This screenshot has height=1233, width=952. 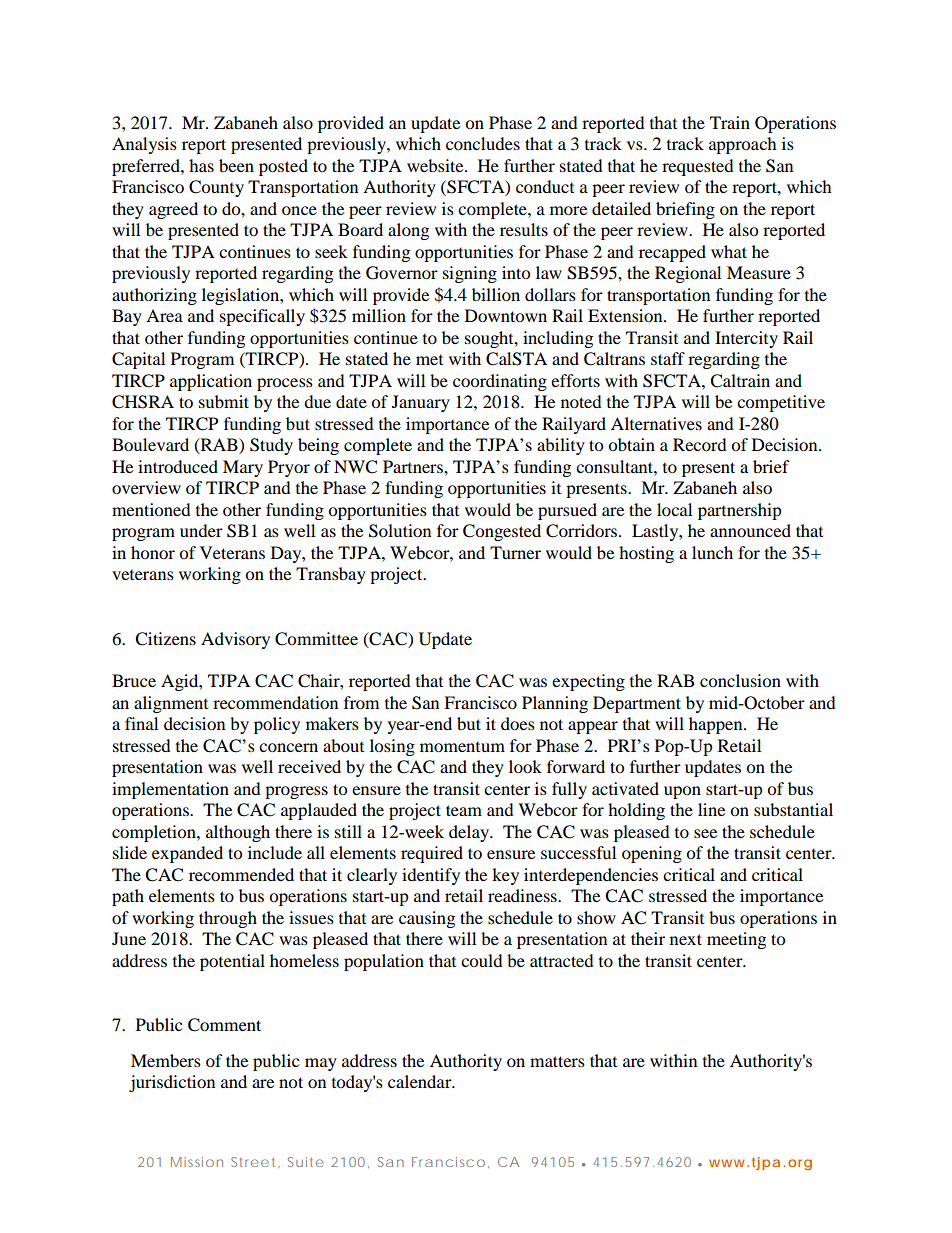 I want to click on line, so click(x=711, y=809).
